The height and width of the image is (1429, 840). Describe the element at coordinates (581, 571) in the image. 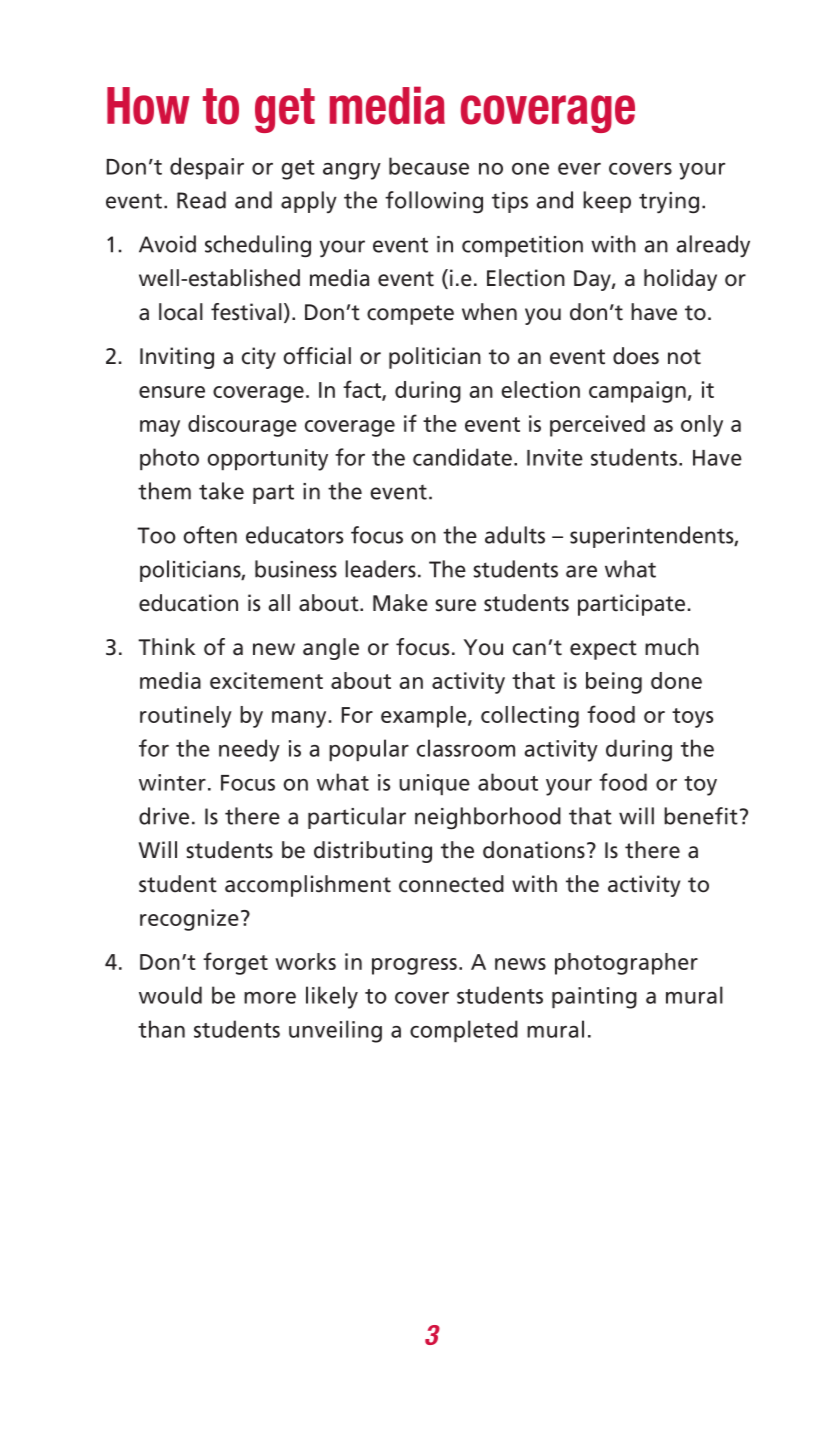

I see `are` at that location.
